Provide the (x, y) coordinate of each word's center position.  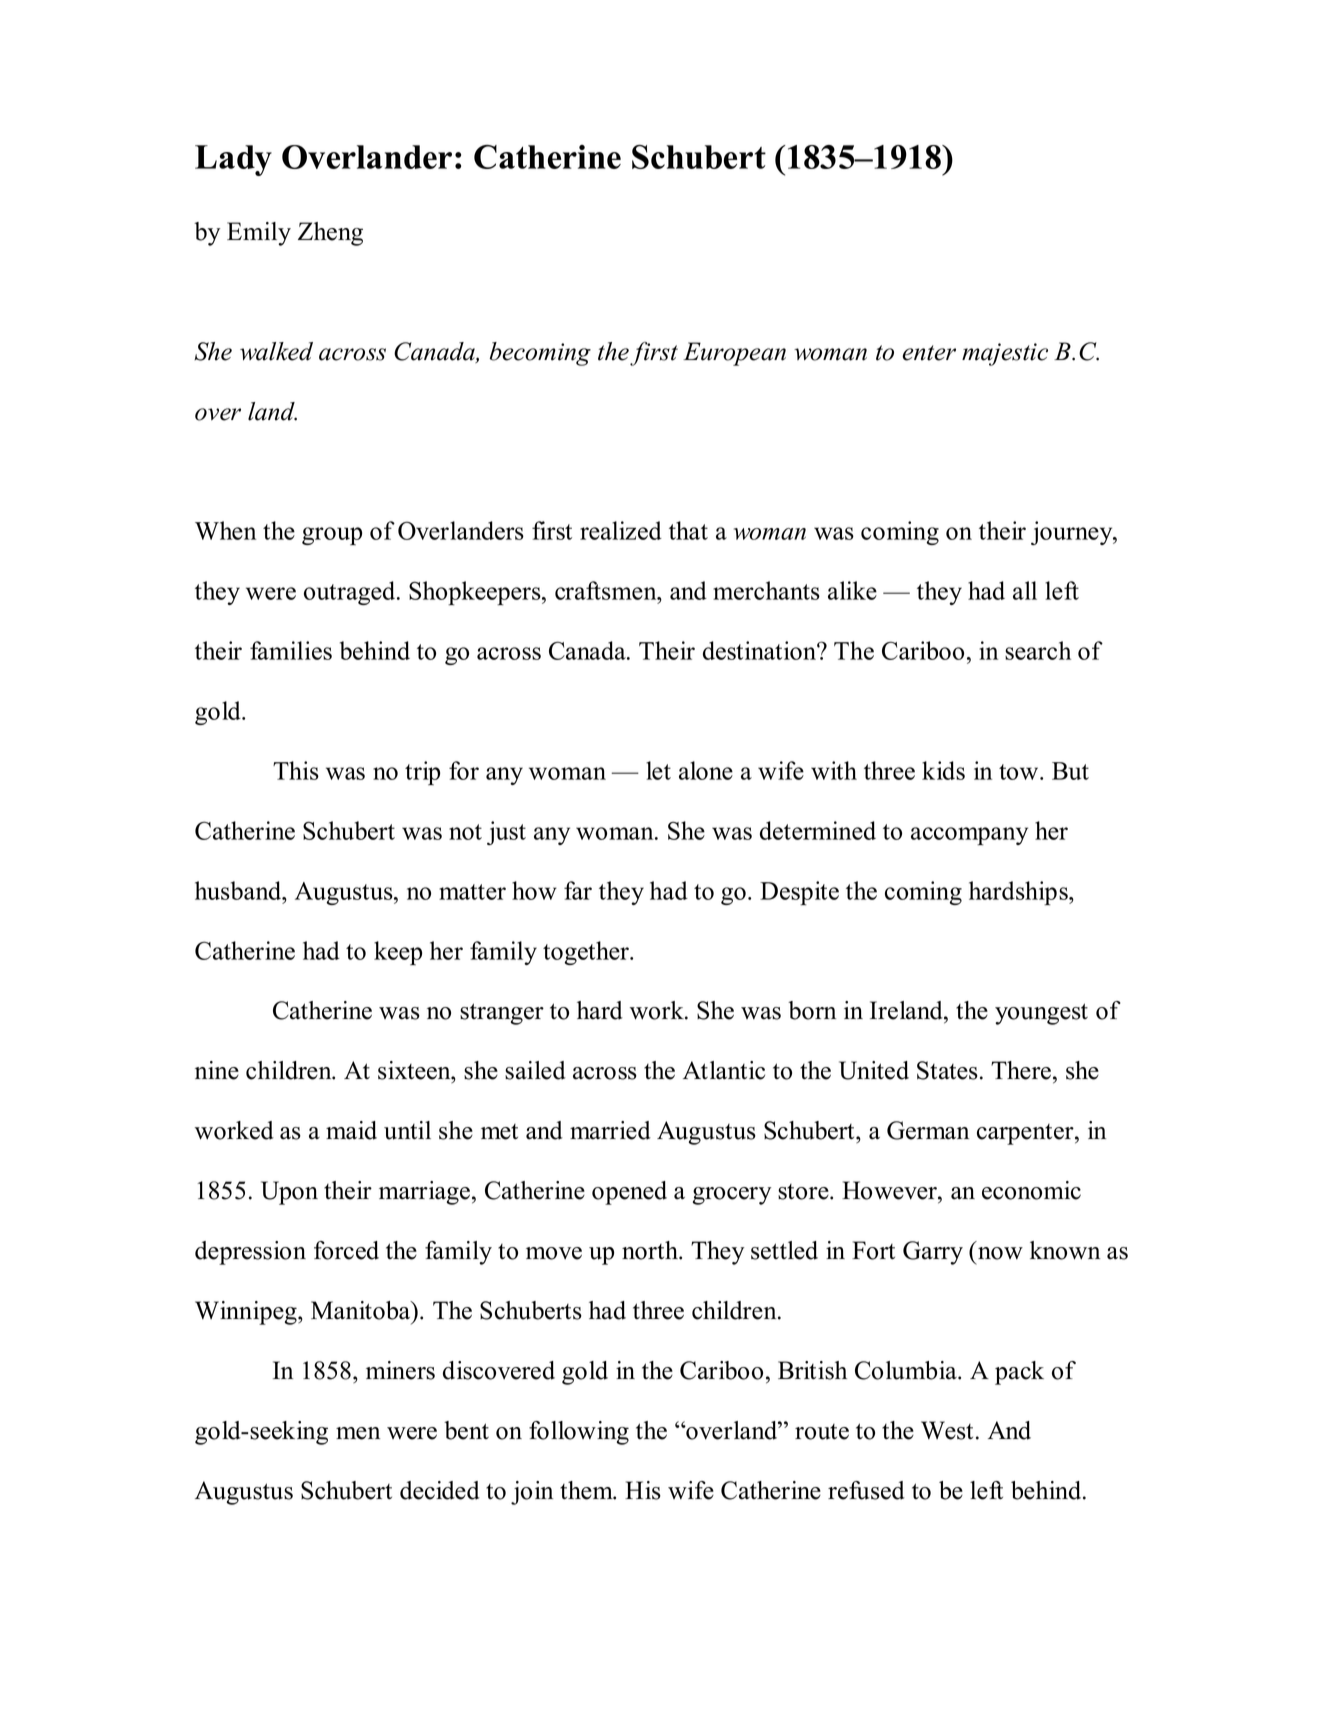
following (579, 1433)
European (734, 354)
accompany (969, 836)
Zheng (330, 234)
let (658, 770)
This (296, 770)
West (947, 1430)
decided (440, 1490)
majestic (1005, 354)
